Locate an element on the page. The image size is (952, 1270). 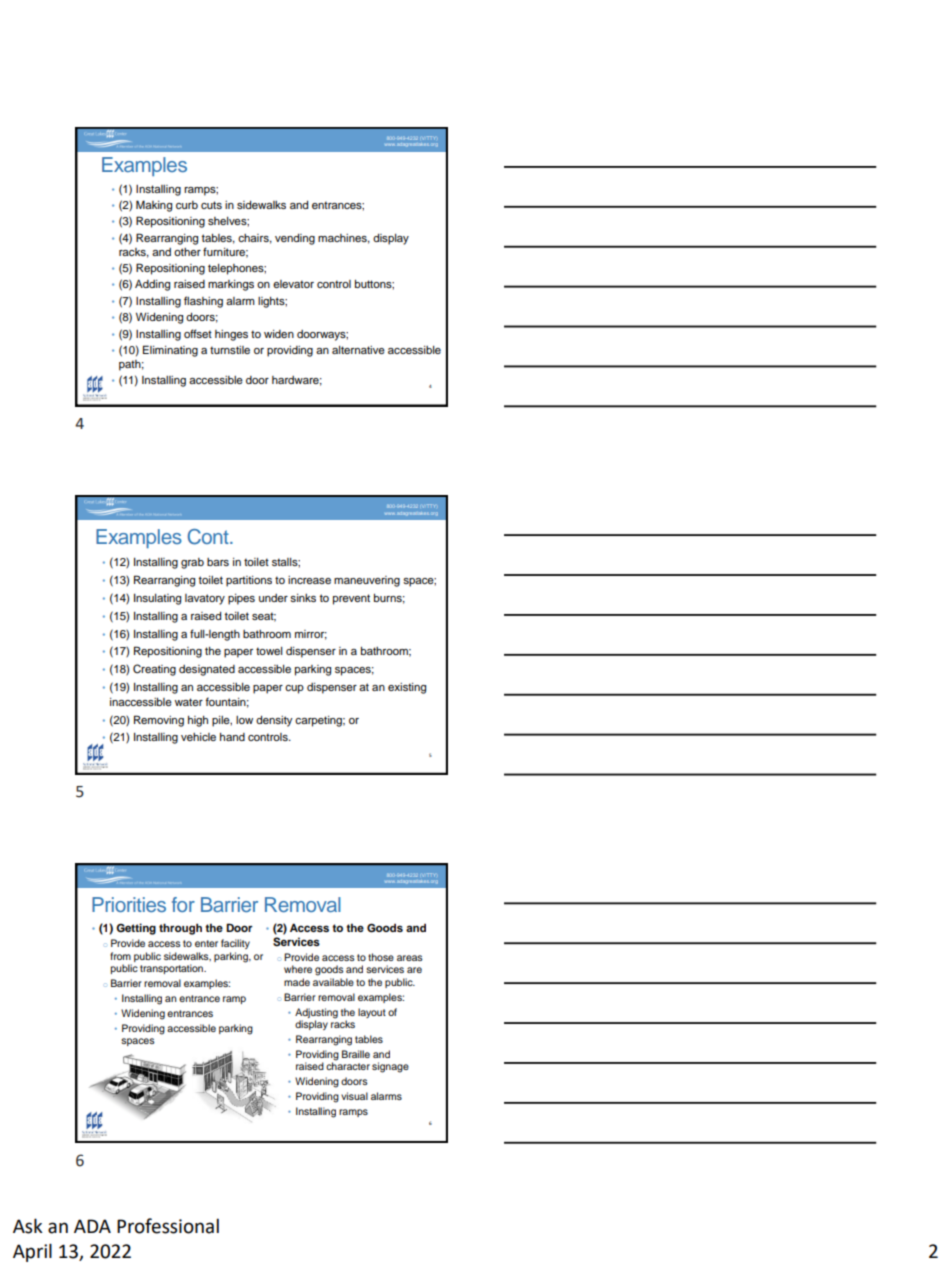
cuts is located at coordinates (211, 205).
